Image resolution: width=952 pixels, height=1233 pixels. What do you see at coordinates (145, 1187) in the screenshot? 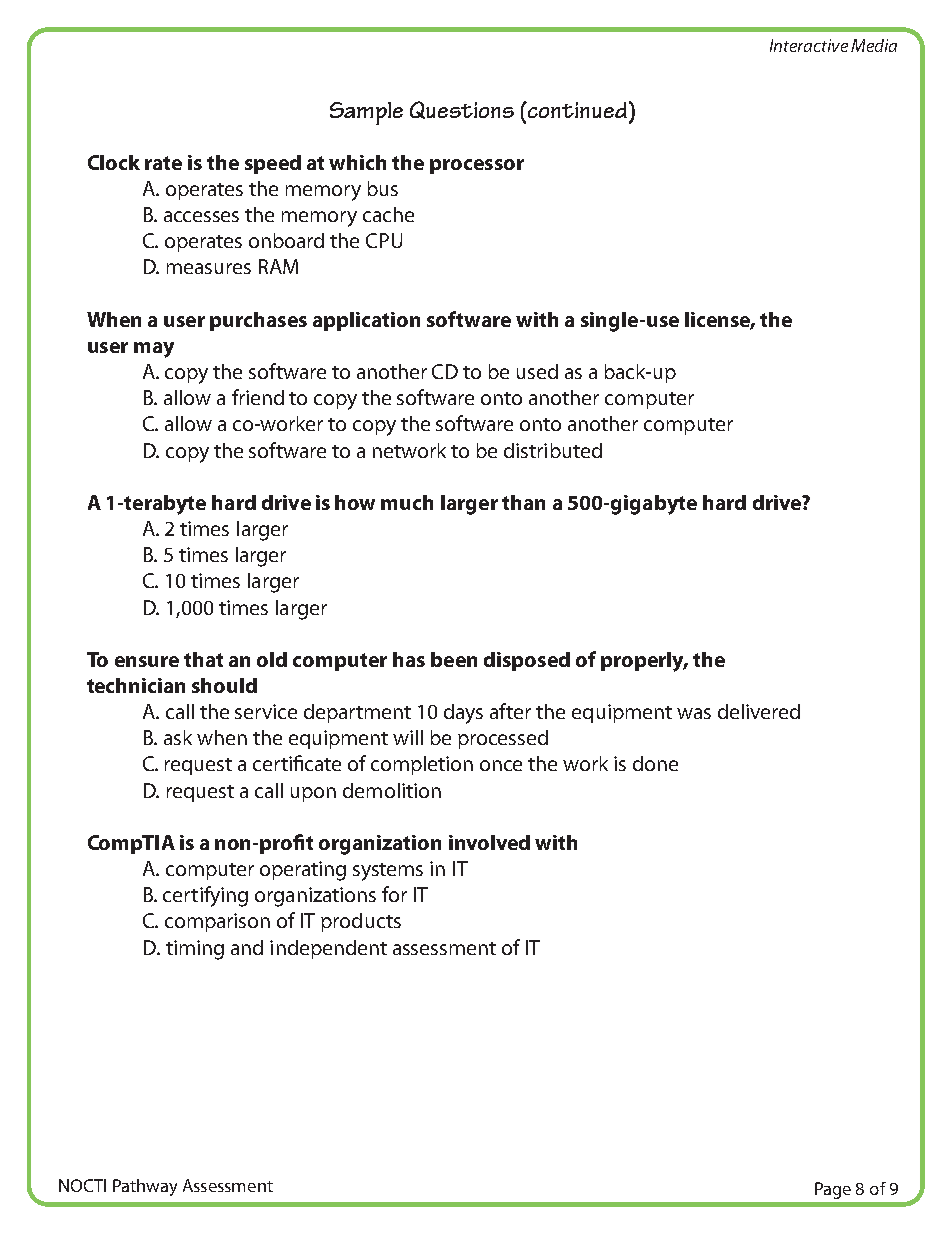
I see `Pathway` at bounding box center [145, 1187].
